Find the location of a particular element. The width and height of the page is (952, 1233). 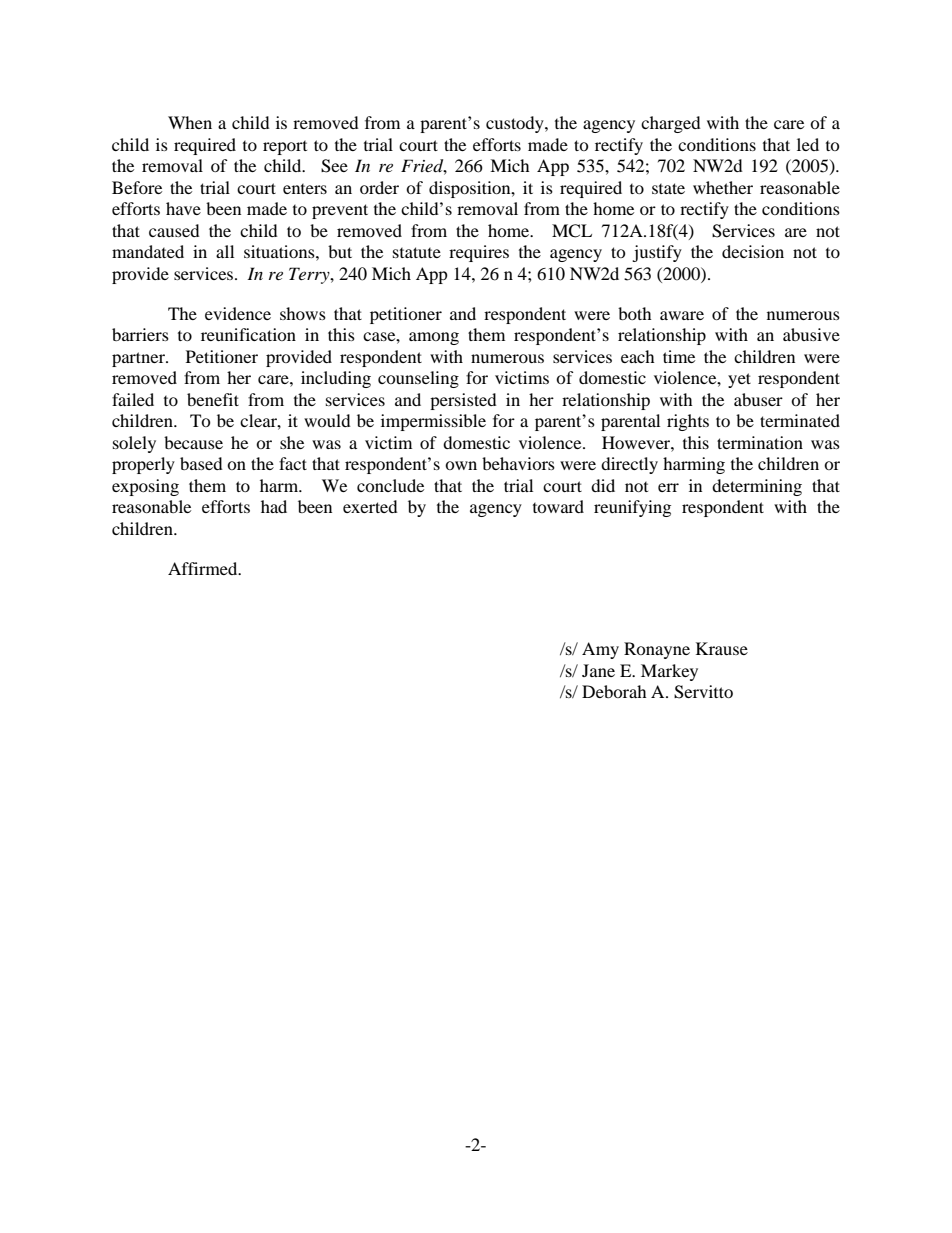

Affirmed is located at coordinates (204, 568).
